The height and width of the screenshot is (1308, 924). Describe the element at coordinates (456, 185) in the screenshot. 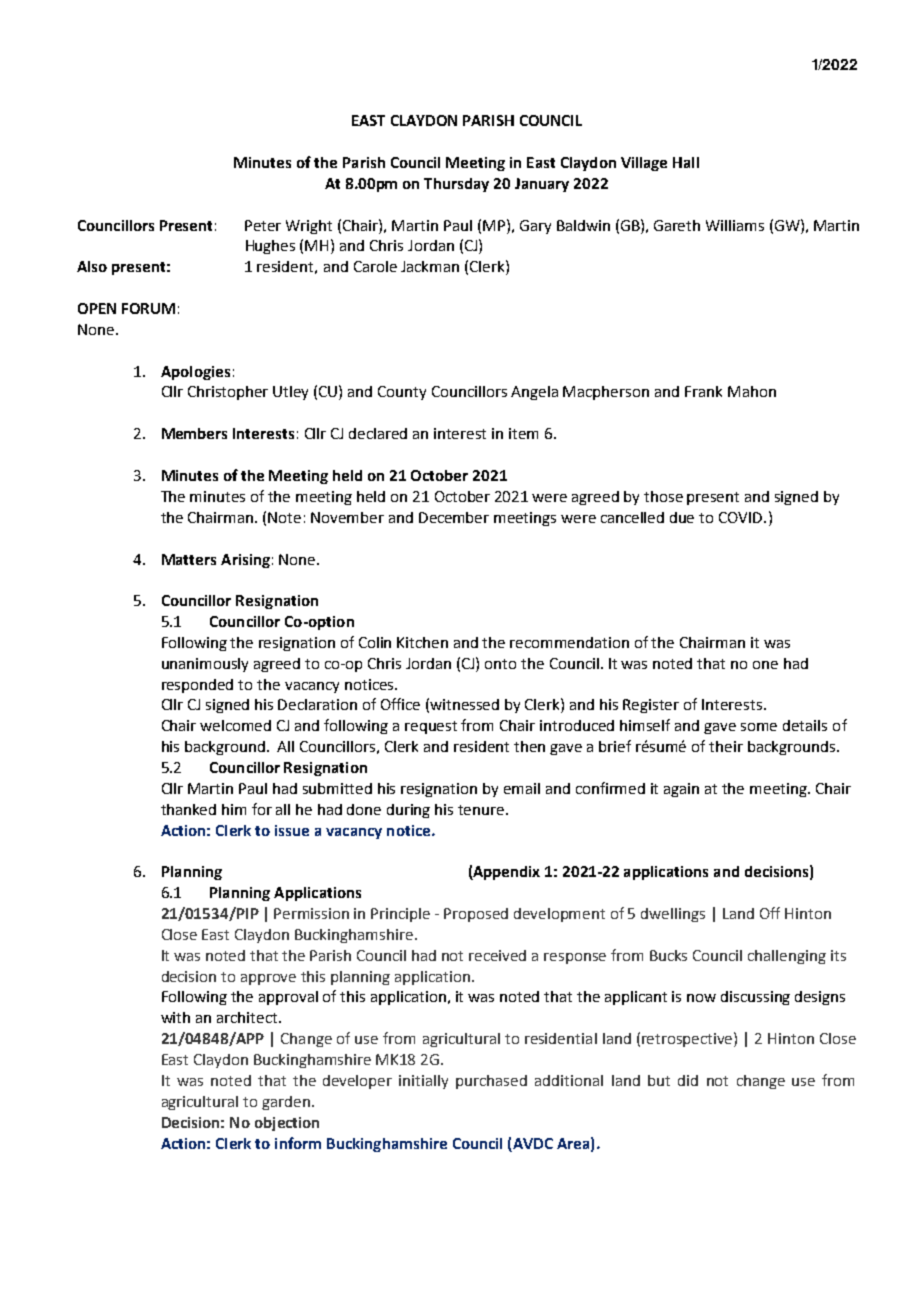

I see `Thursday` at that location.
